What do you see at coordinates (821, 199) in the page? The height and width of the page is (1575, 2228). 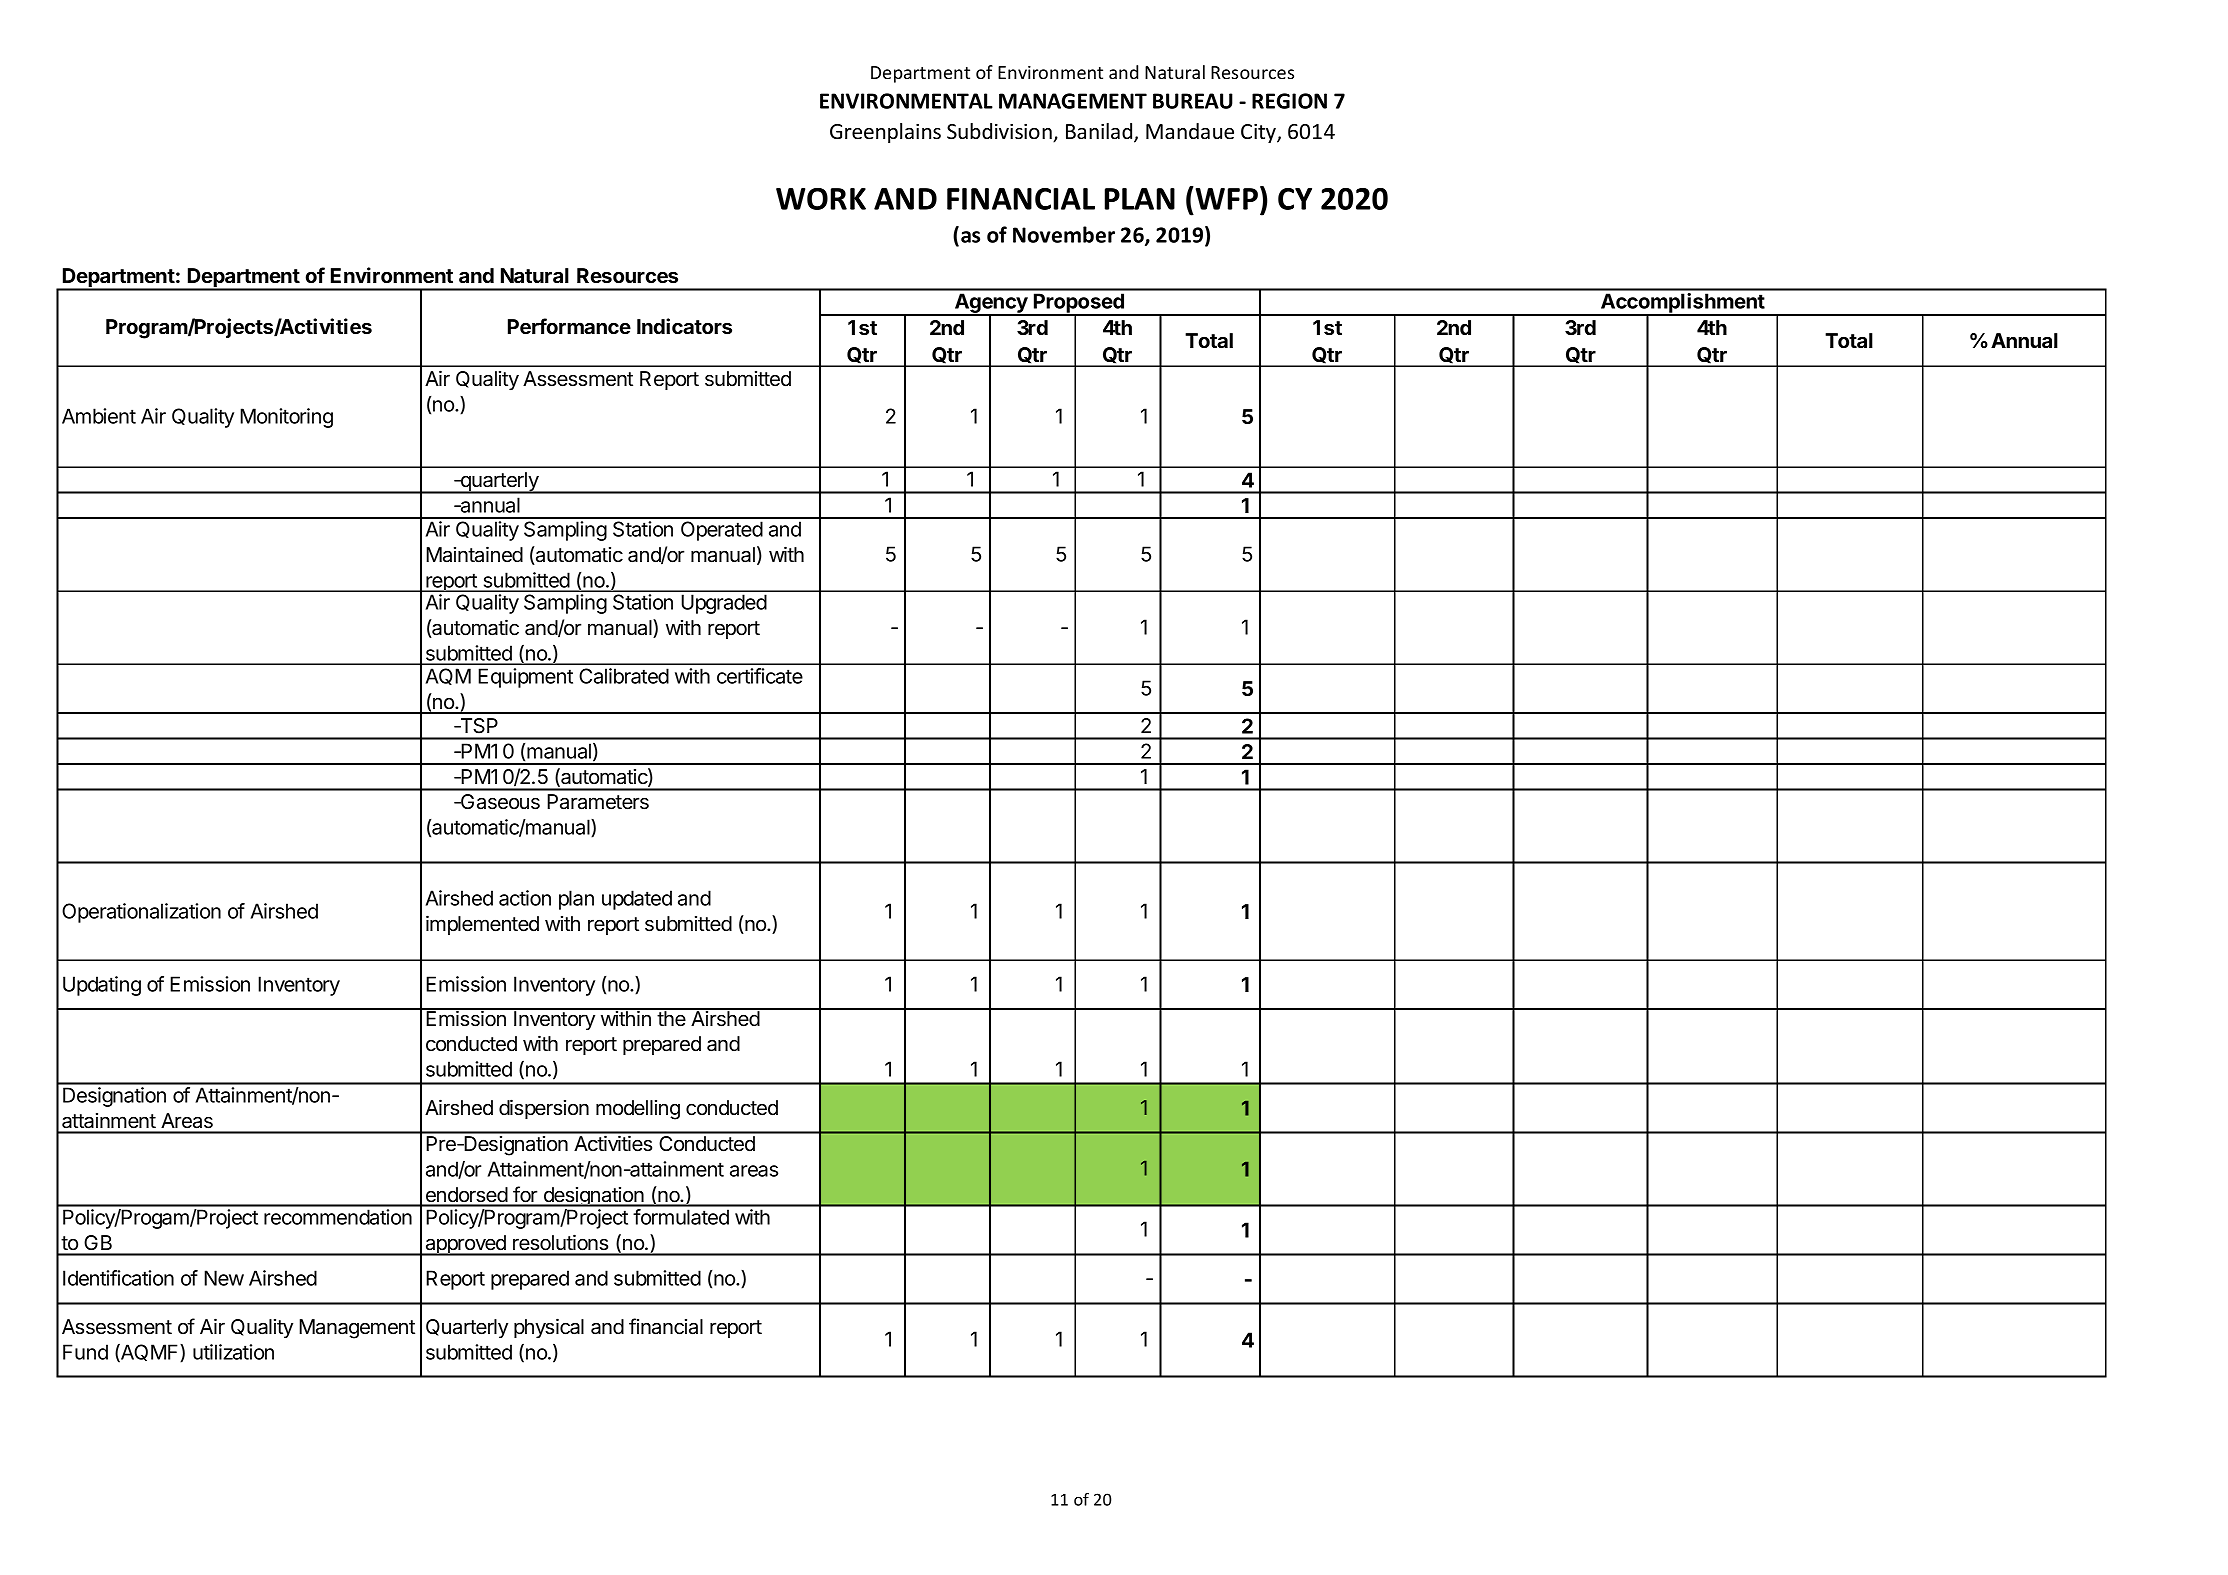 I see `WORK` at bounding box center [821, 199].
